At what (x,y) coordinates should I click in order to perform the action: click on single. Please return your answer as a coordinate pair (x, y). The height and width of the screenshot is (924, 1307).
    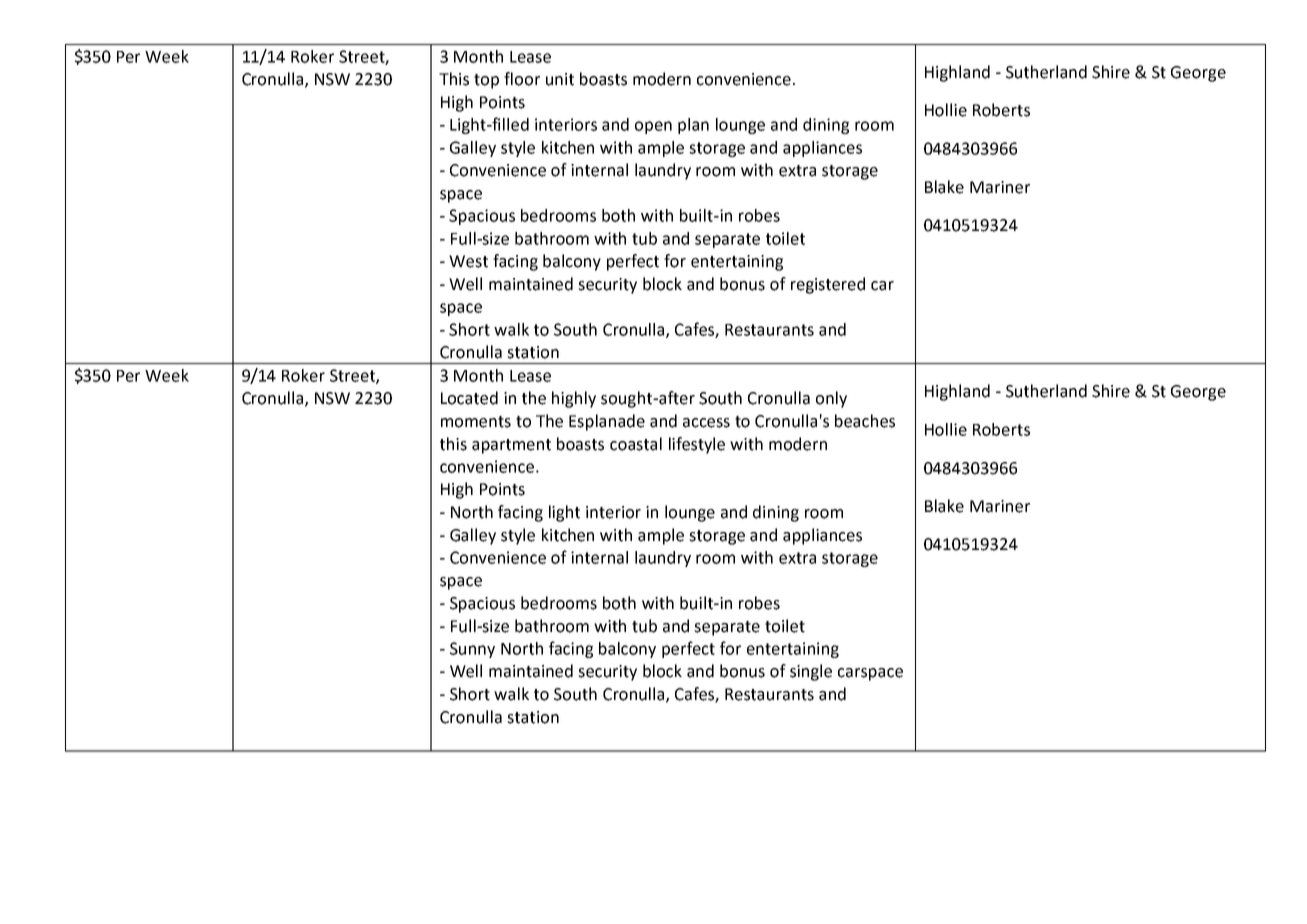
    Looking at the image, I should click on (811, 672).
